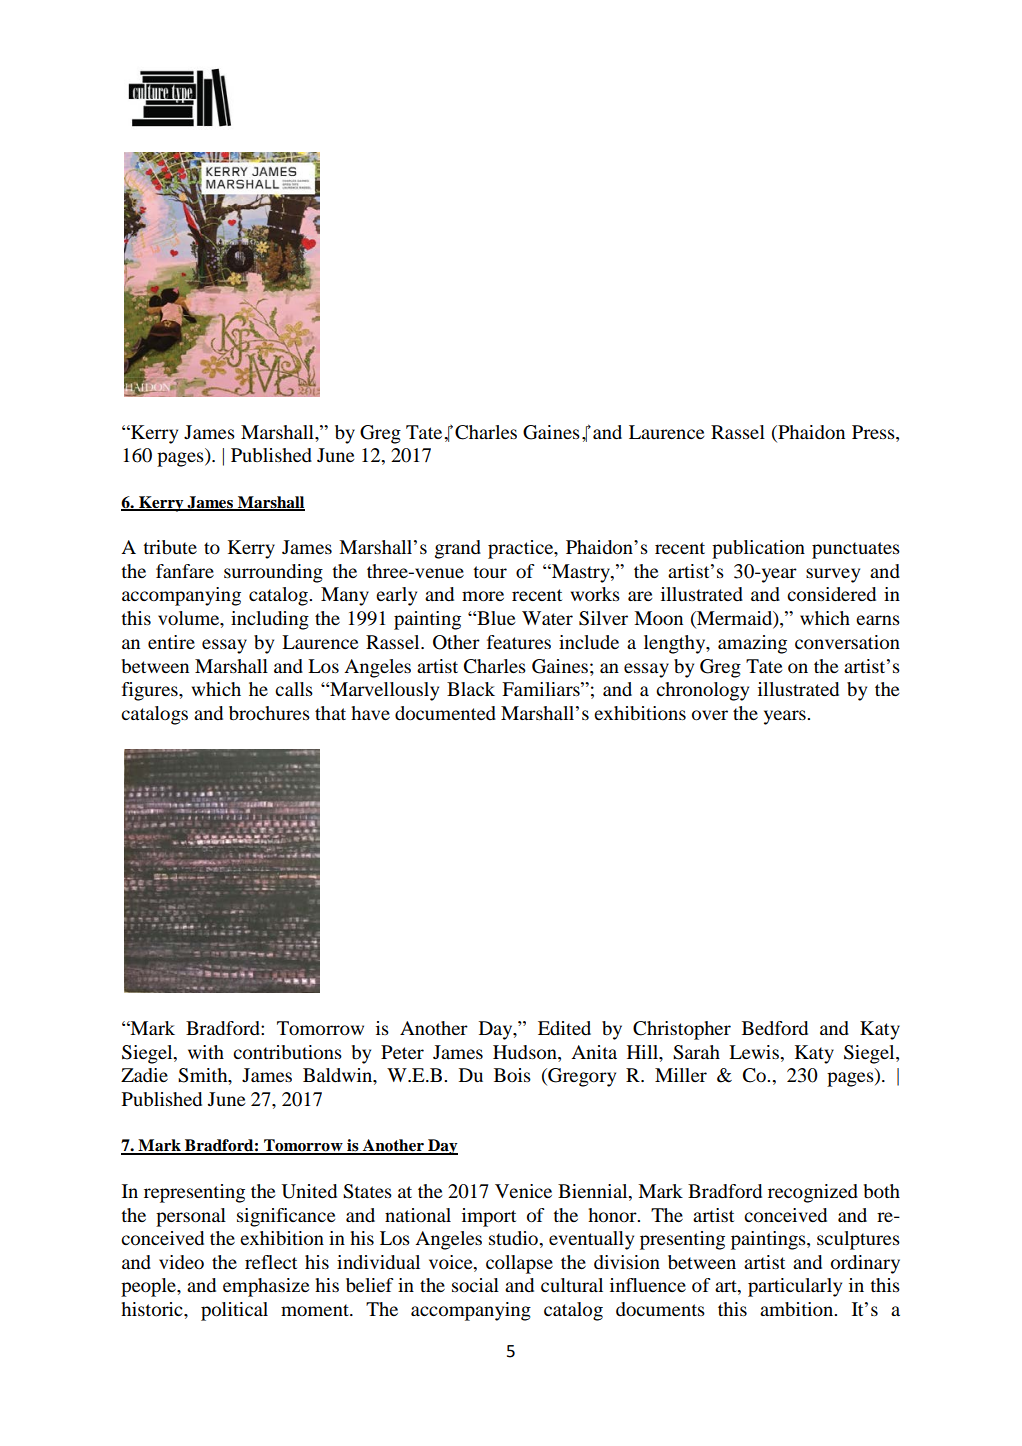 This document has height=1446, width=1022. Describe the element at coordinates (266, 1287) in the document. I see `emphasize` at that location.
